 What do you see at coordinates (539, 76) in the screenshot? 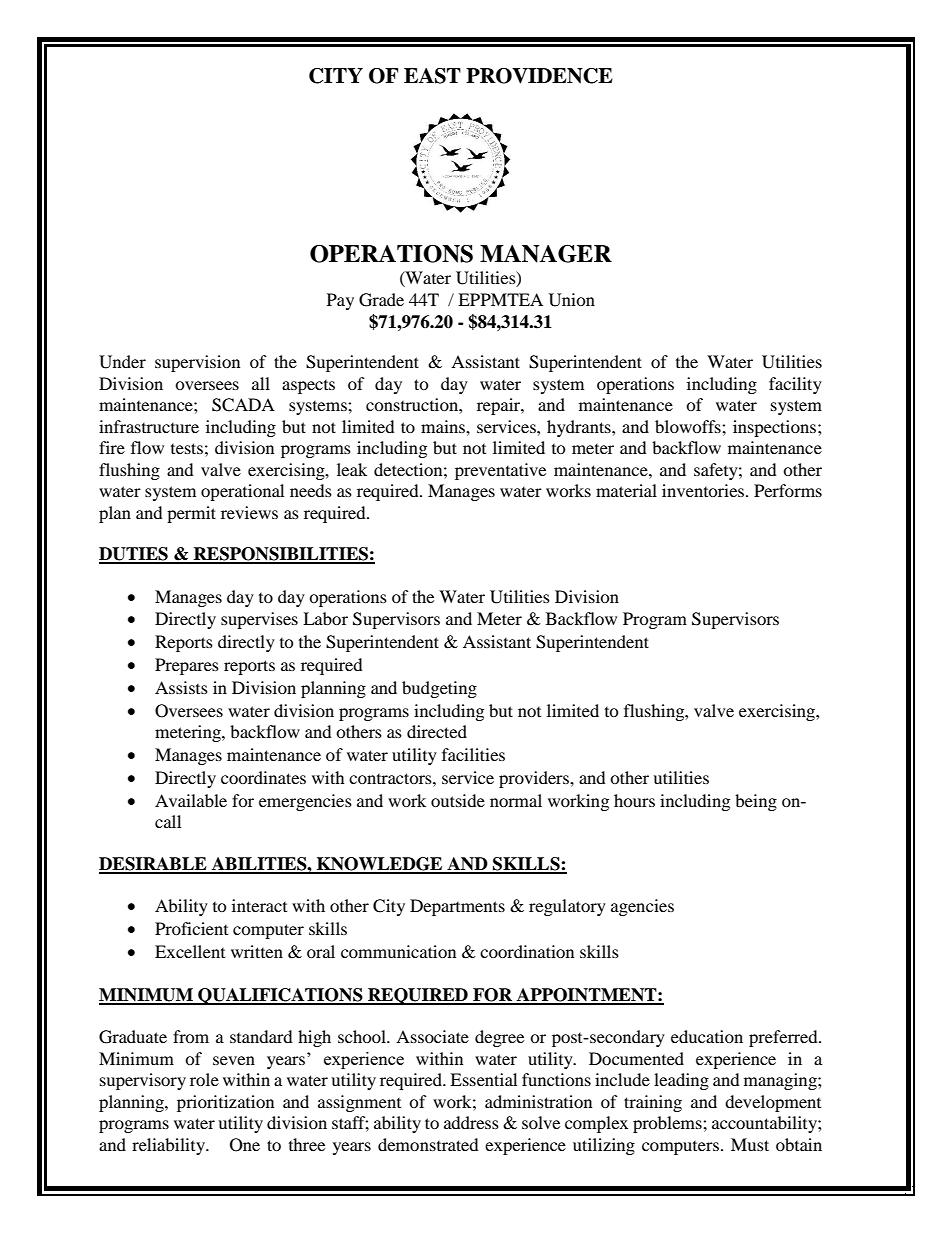
I see `PROVIDENCE` at bounding box center [539, 76].
